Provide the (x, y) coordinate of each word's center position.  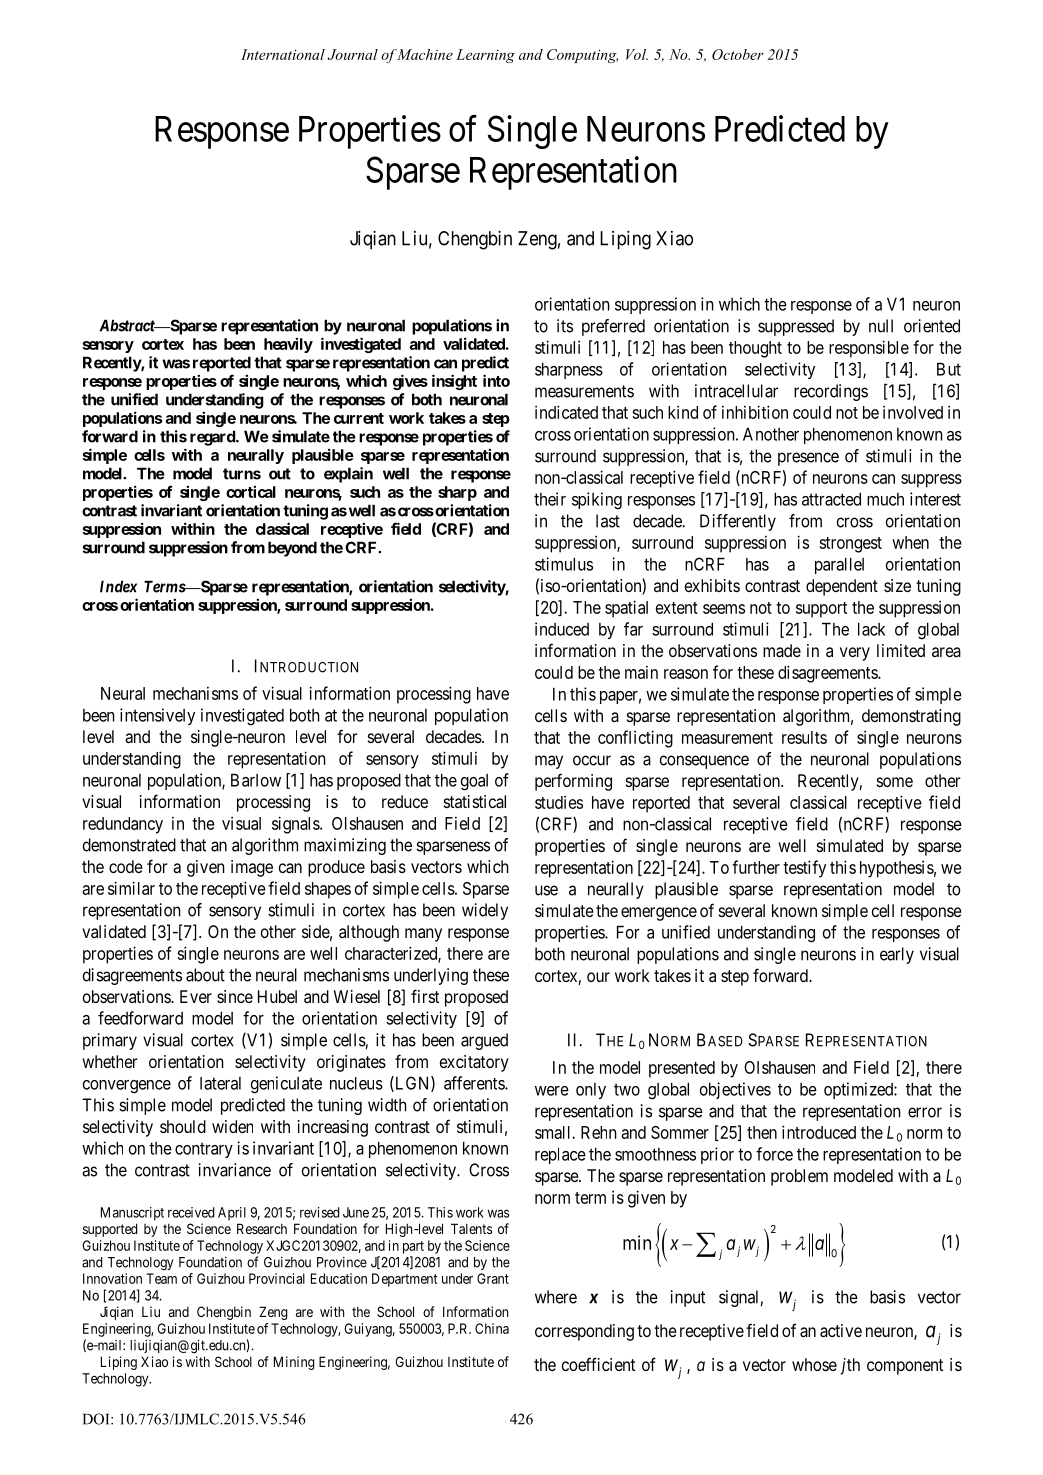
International (283, 54)
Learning (485, 56)
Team (161, 1278)
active (841, 1330)
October (738, 54)
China (492, 1328)
